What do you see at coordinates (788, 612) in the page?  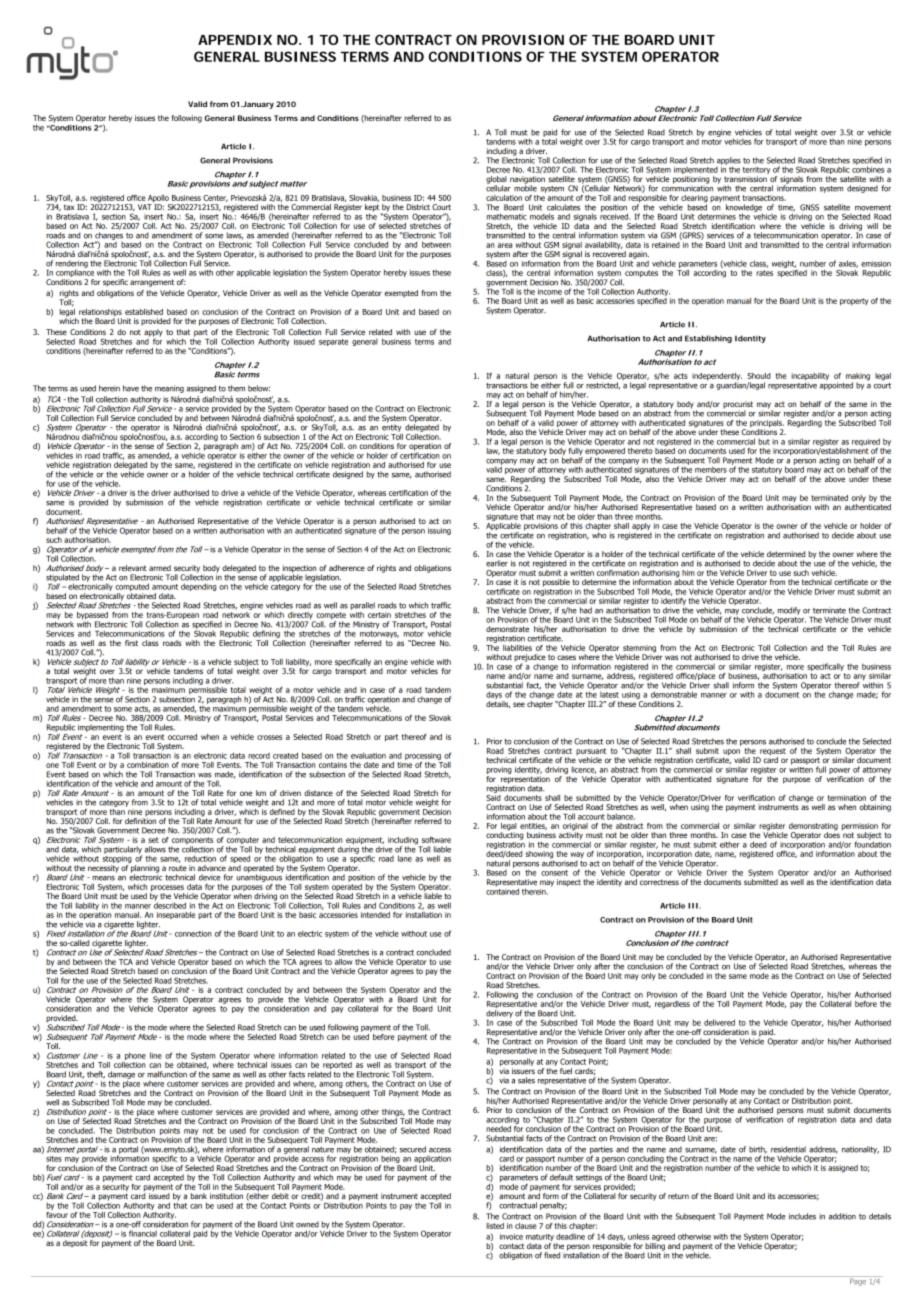 I see `modify` at bounding box center [788, 612].
